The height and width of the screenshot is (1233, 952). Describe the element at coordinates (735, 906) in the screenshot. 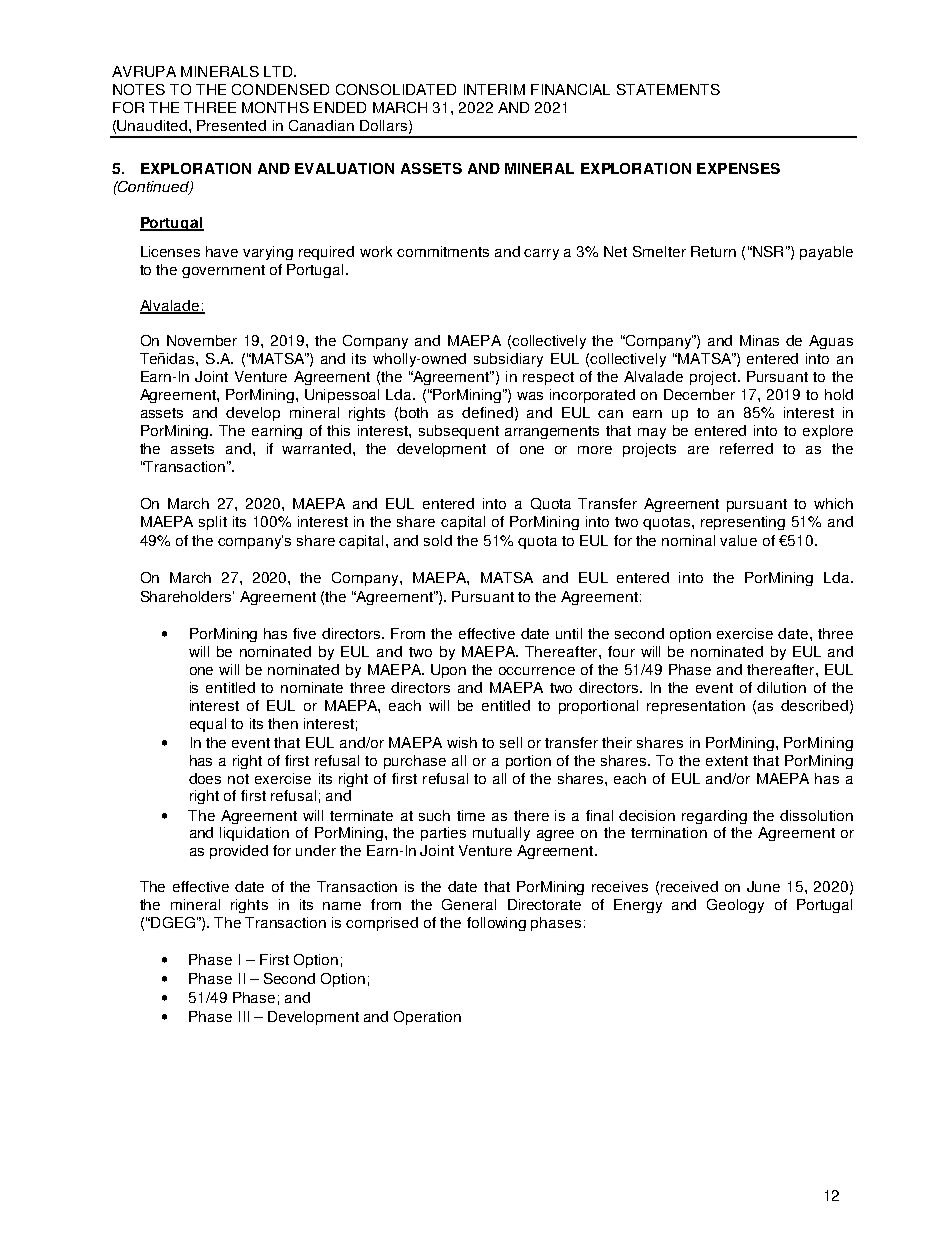

I see `Geology` at that location.
